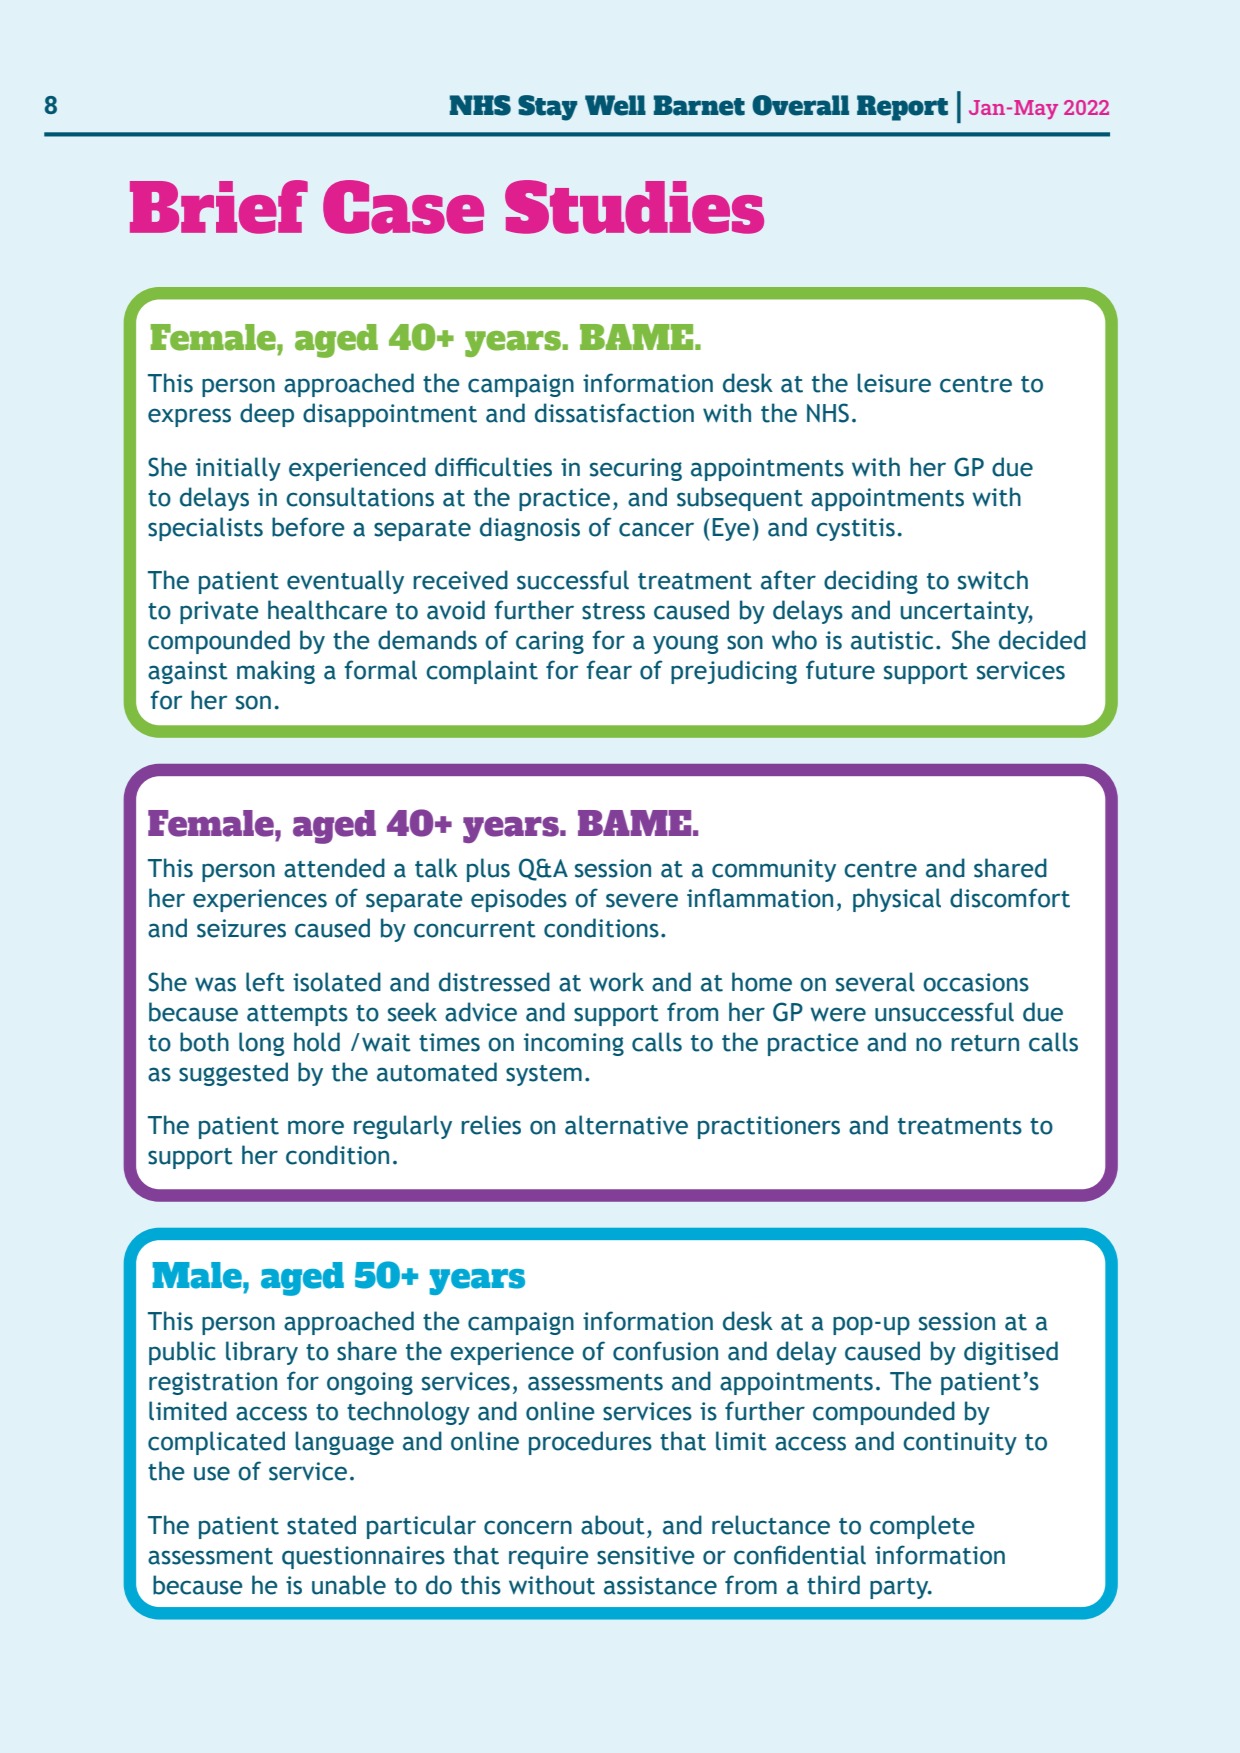 The height and width of the screenshot is (1753, 1240). Describe the element at coordinates (800, 105) in the screenshot. I see `Overall` at that location.
